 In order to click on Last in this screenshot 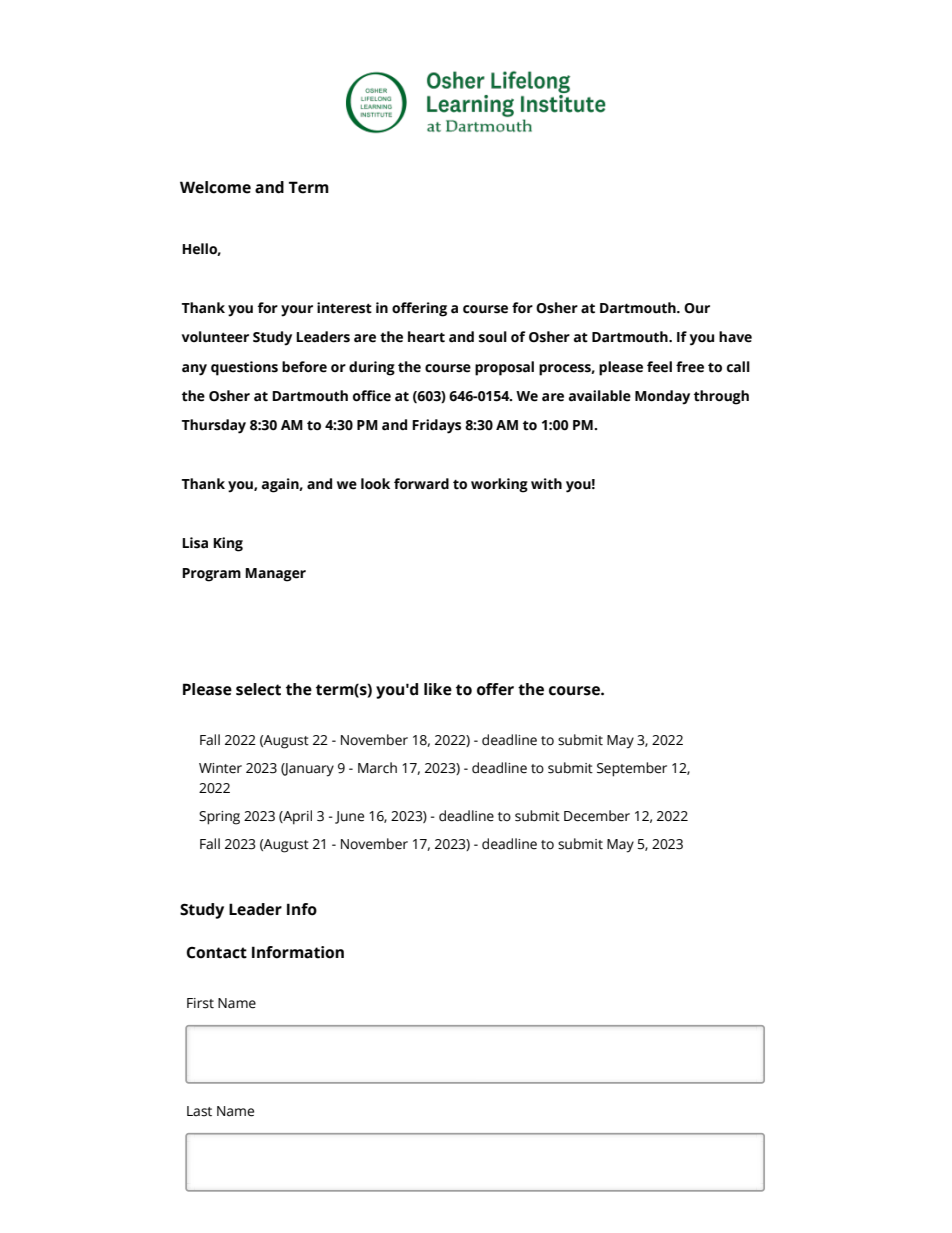, I will do `click(199, 1111)`.
